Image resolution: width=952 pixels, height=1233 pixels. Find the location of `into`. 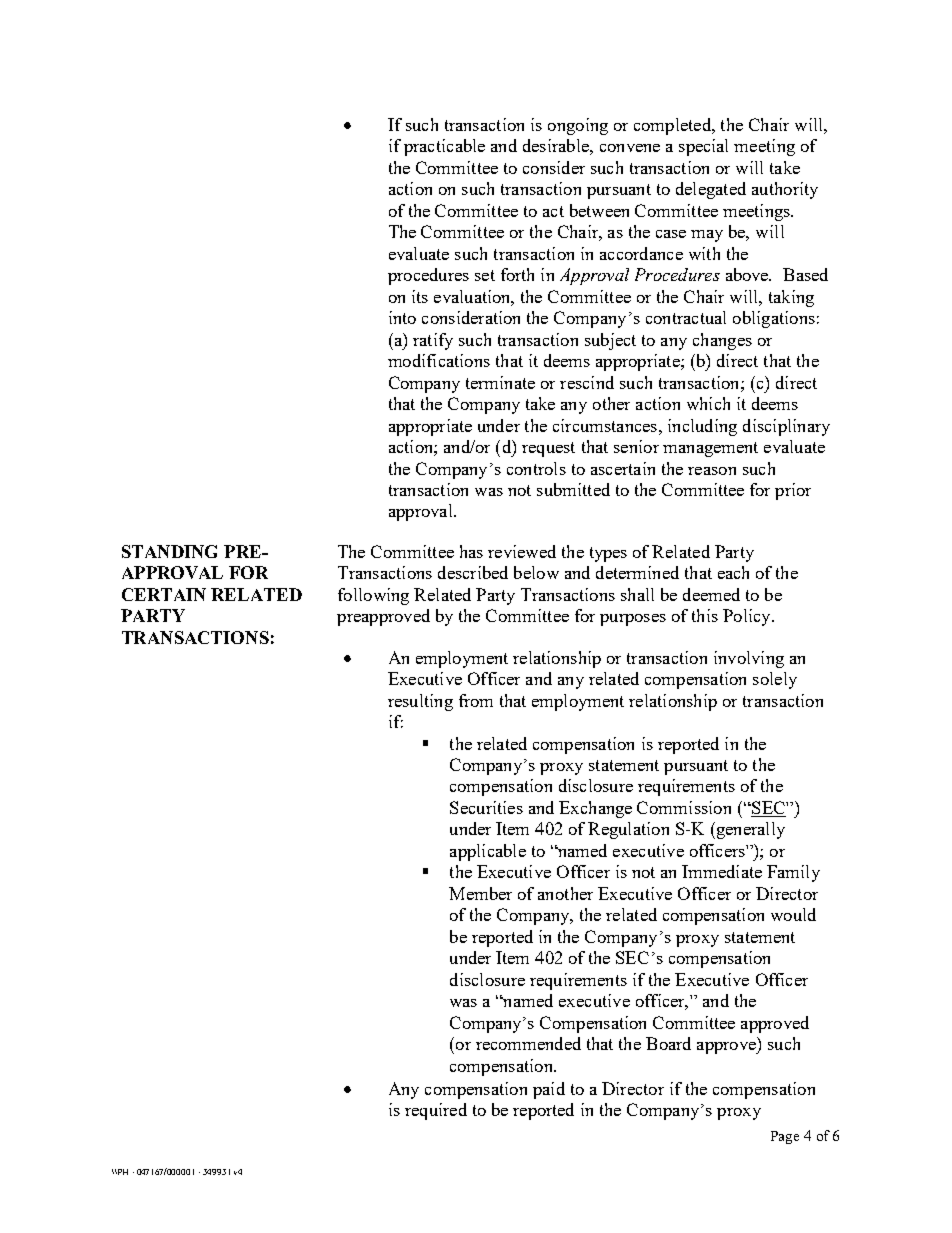

into is located at coordinates (402, 317).
